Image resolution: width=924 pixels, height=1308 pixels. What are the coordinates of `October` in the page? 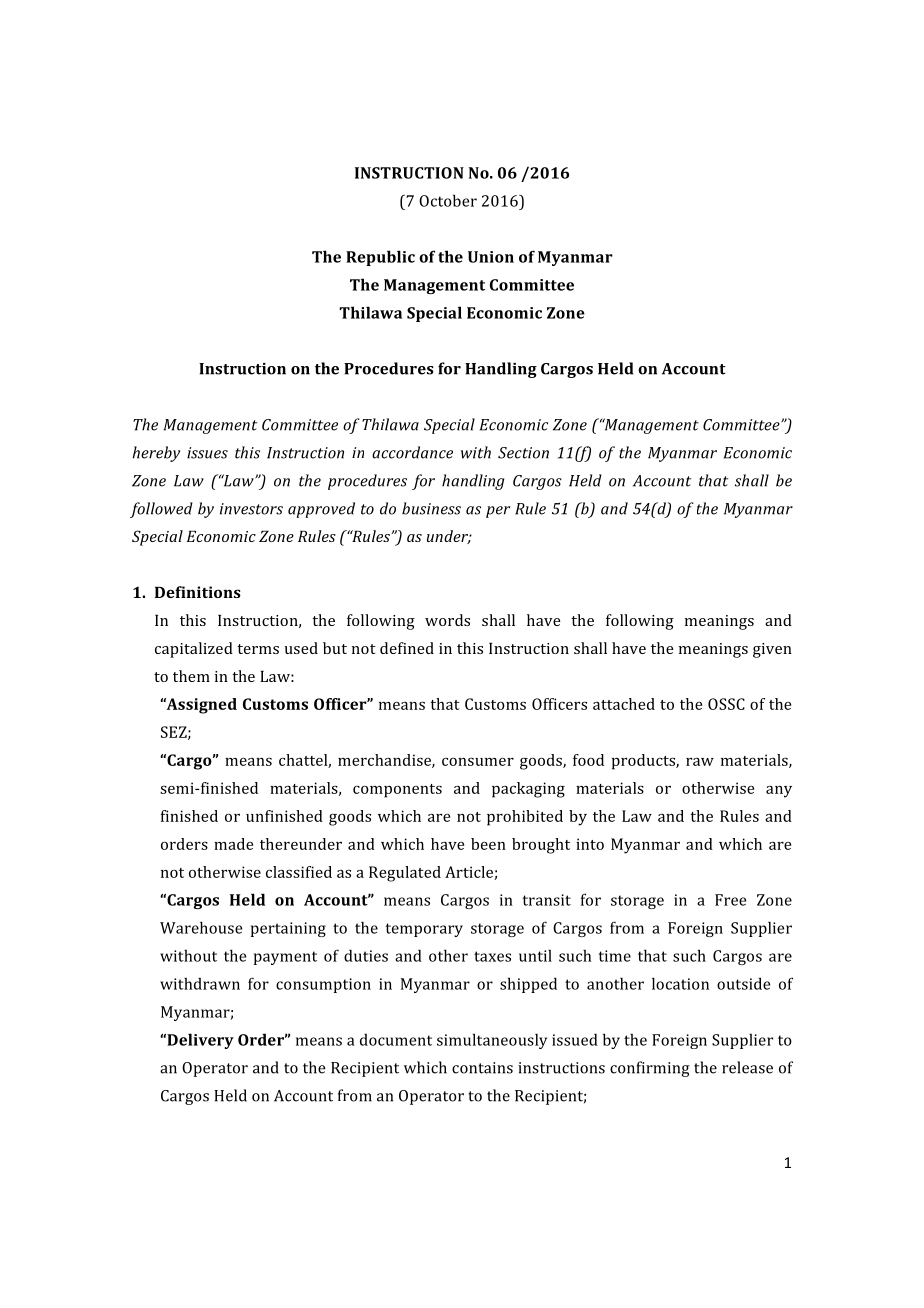 It's located at (448, 200).
